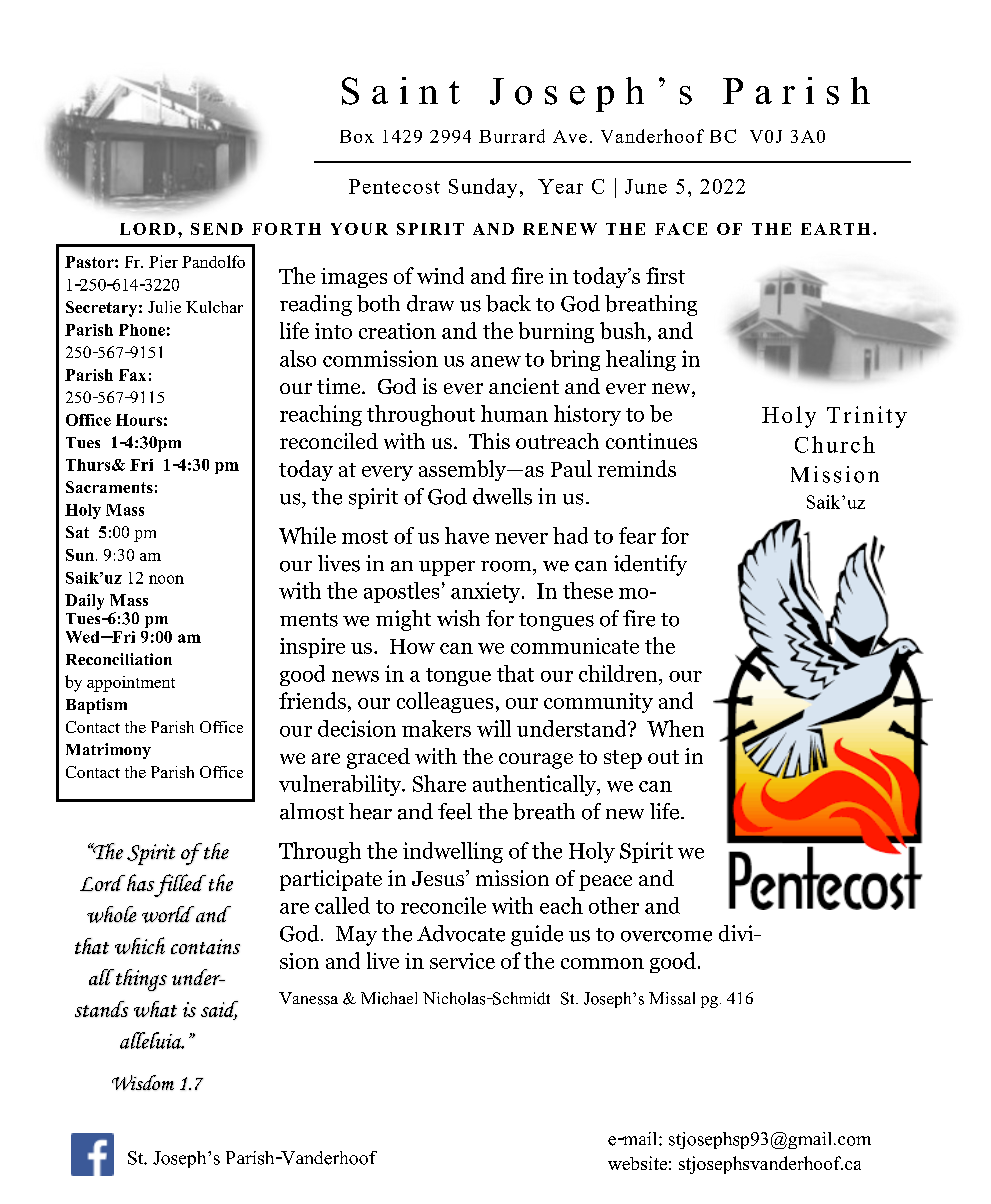 This image has width=991, height=1204. Describe the element at coordinates (217, 229) in the image. I see `SEND` at that location.
